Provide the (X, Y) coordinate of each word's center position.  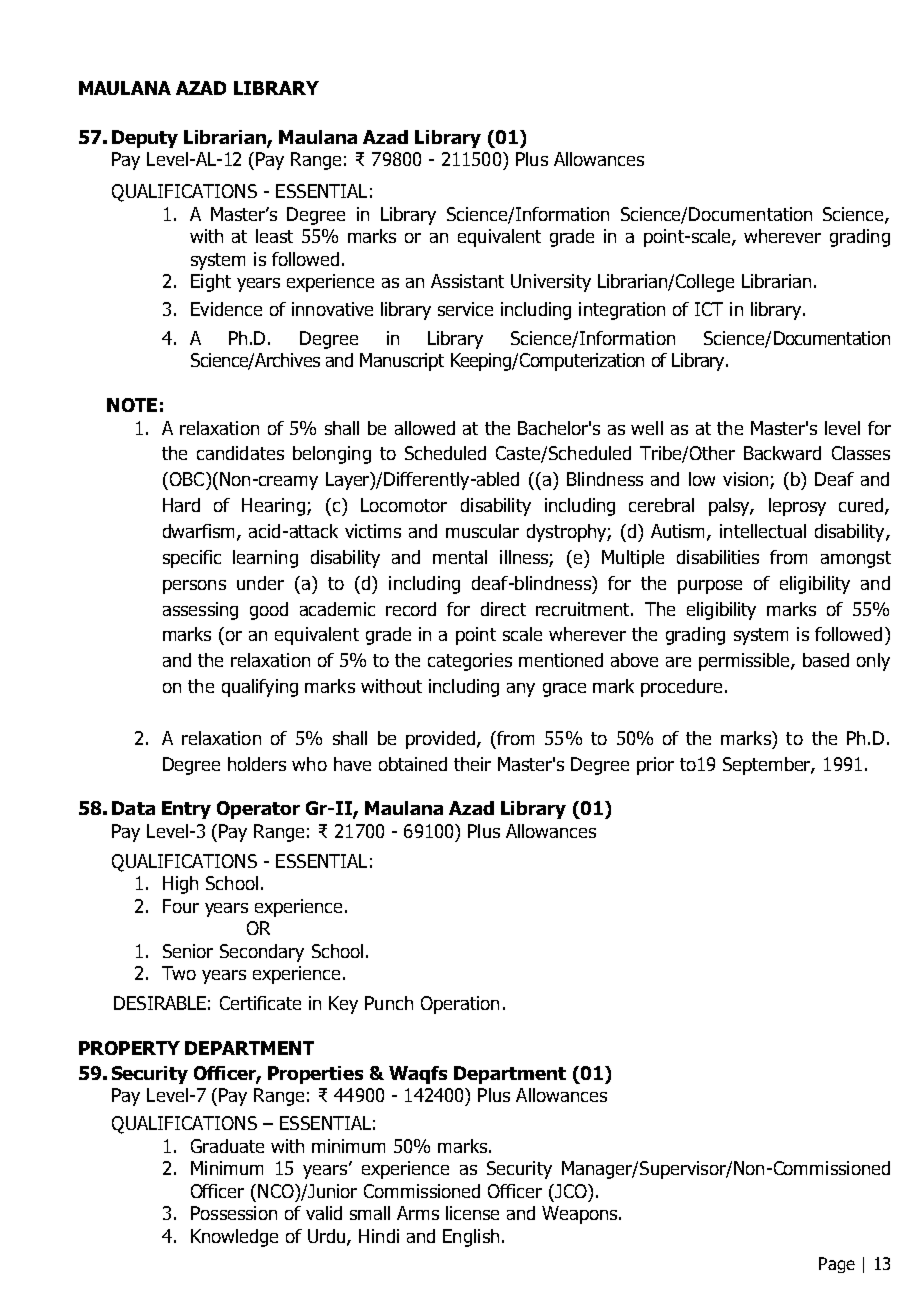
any (521, 690)
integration (622, 311)
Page (837, 1265)
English (471, 1238)
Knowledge (234, 1238)
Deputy (145, 139)
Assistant (467, 281)
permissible (745, 662)
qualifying (260, 688)
